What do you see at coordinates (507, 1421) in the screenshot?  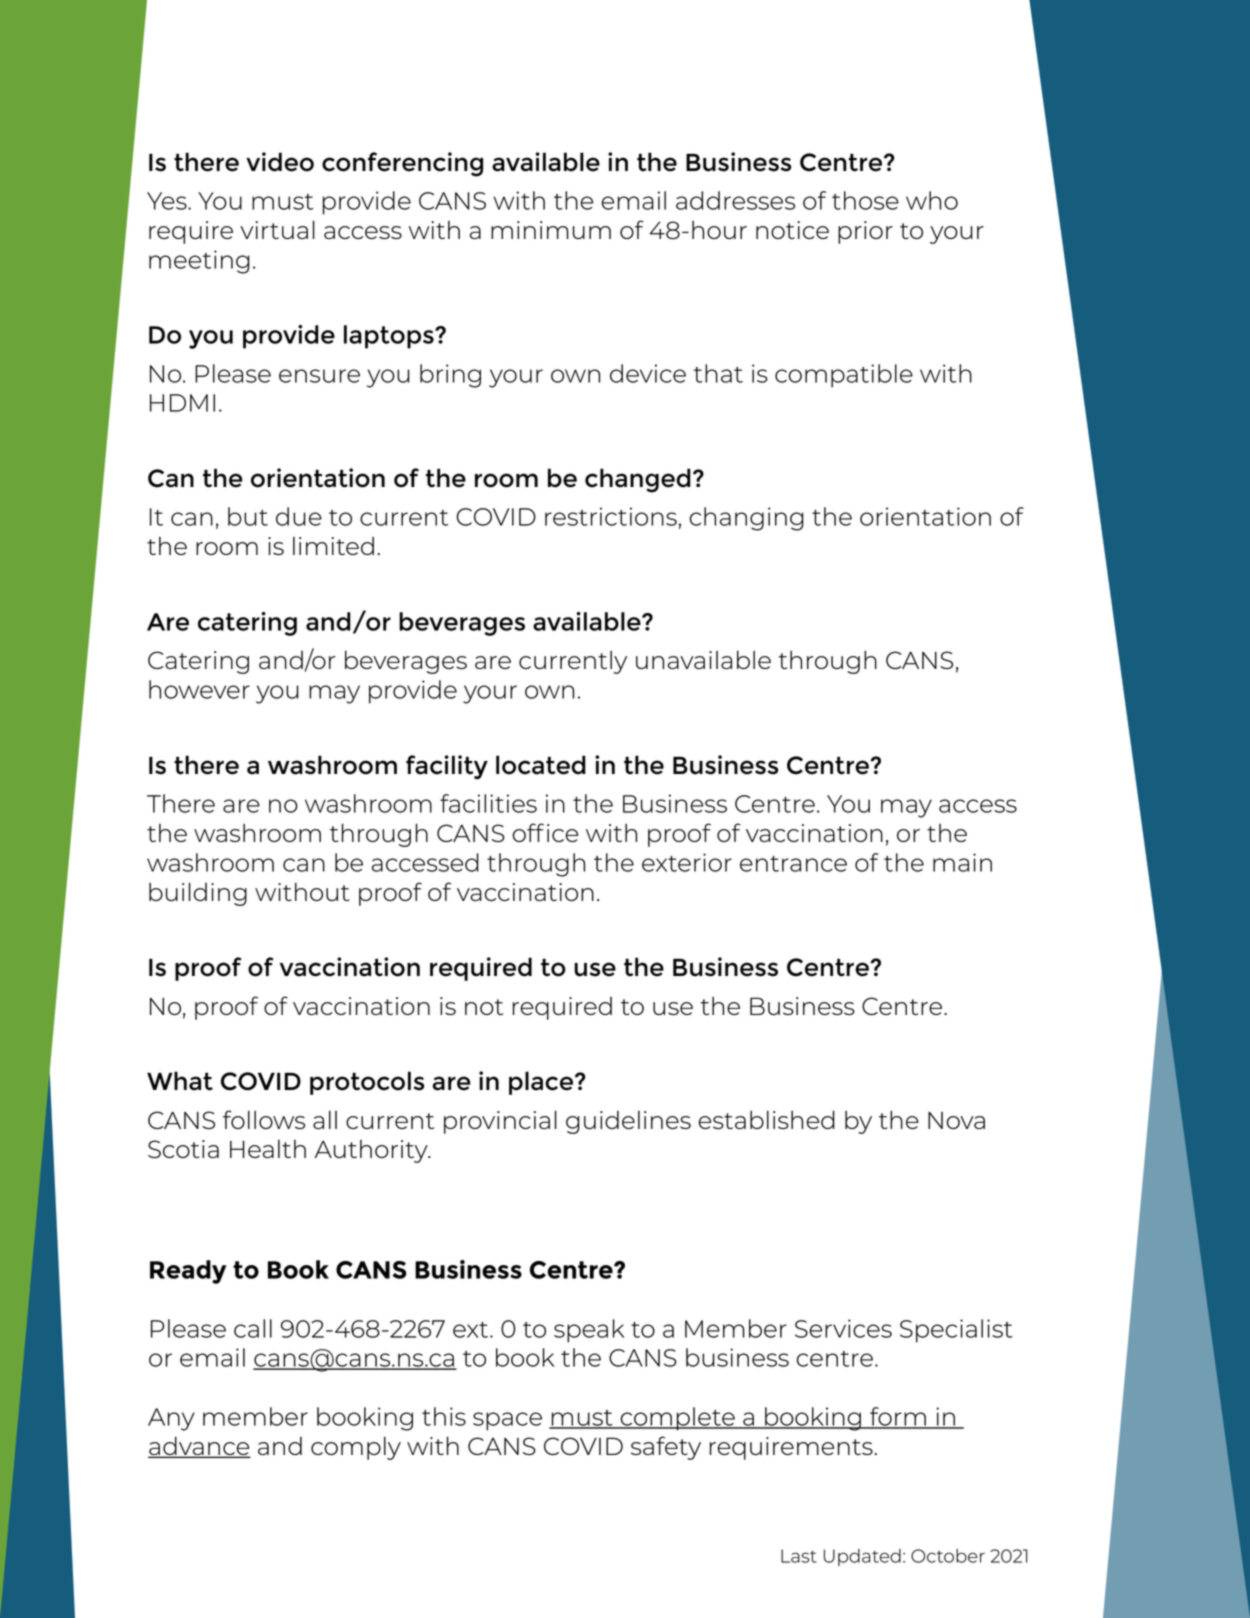 I see `space` at bounding box center [507, 1421].
